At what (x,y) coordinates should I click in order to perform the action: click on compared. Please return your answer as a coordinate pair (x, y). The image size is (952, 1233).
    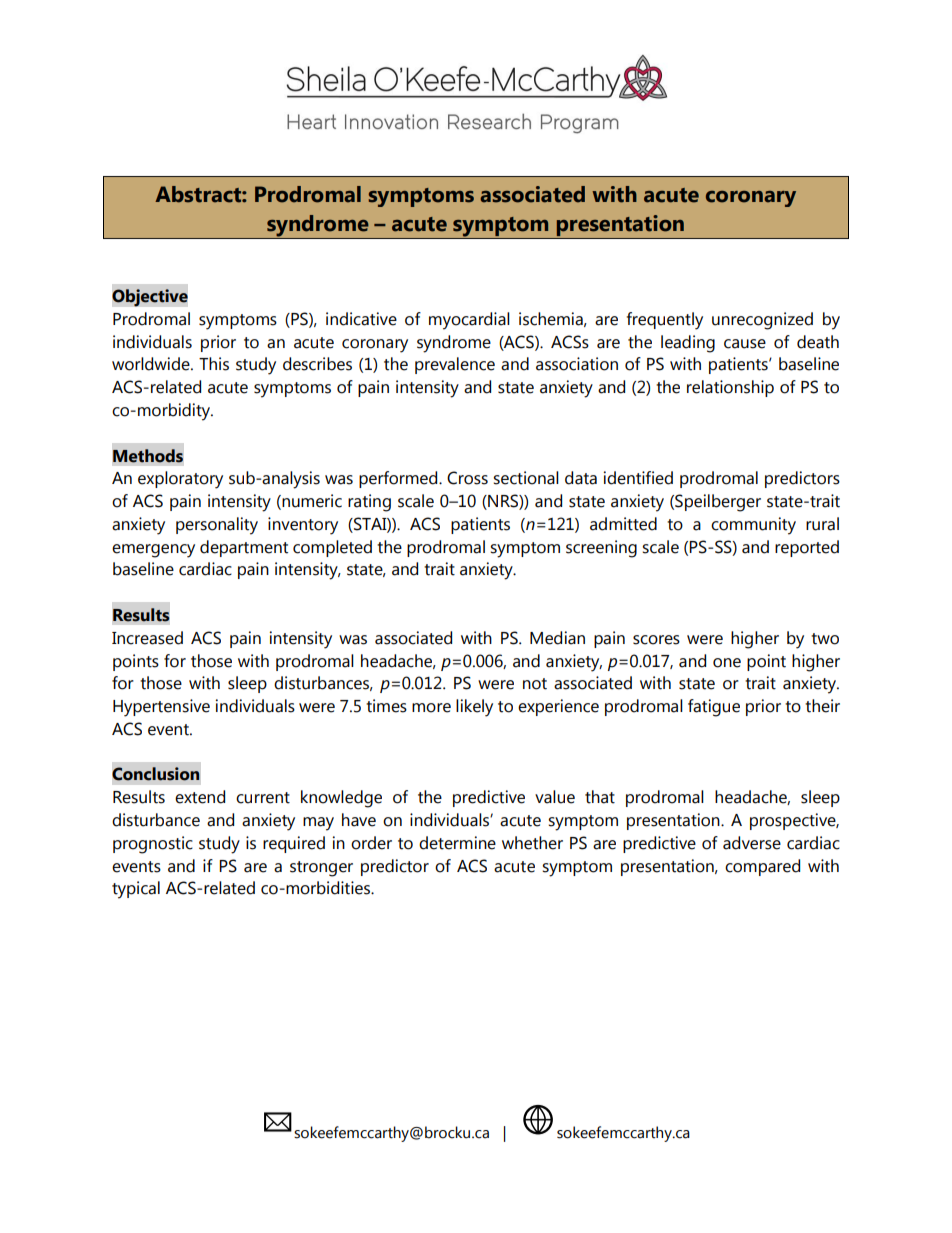
    Looking at the image, I should click on (762, 867).
